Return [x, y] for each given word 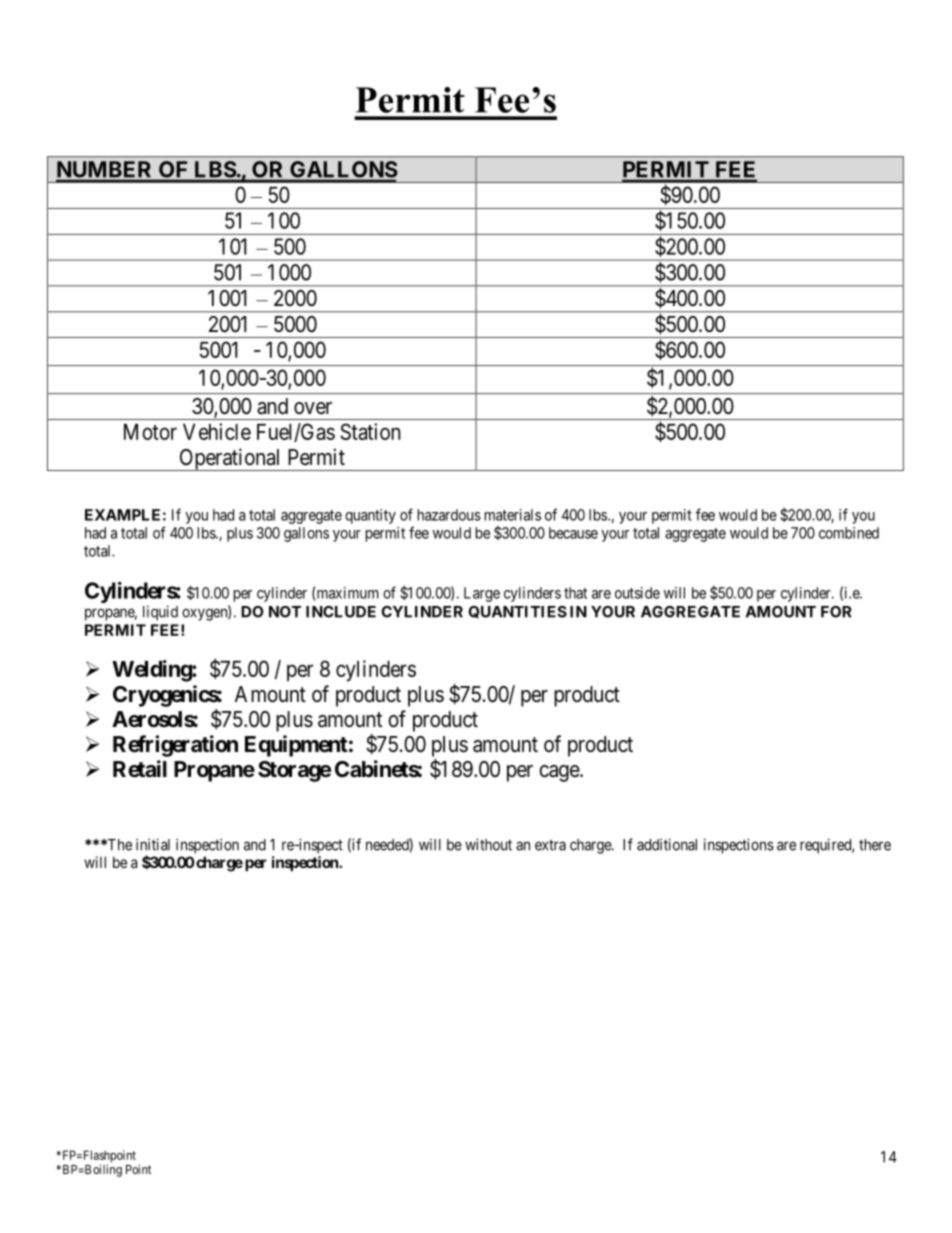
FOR [836, 612]
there [875, 845]
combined [849, 533]
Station [371, 431]
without [488, 844]
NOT [285, 612]
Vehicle [217, 431]
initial [153, 844]
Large [482, 594]
